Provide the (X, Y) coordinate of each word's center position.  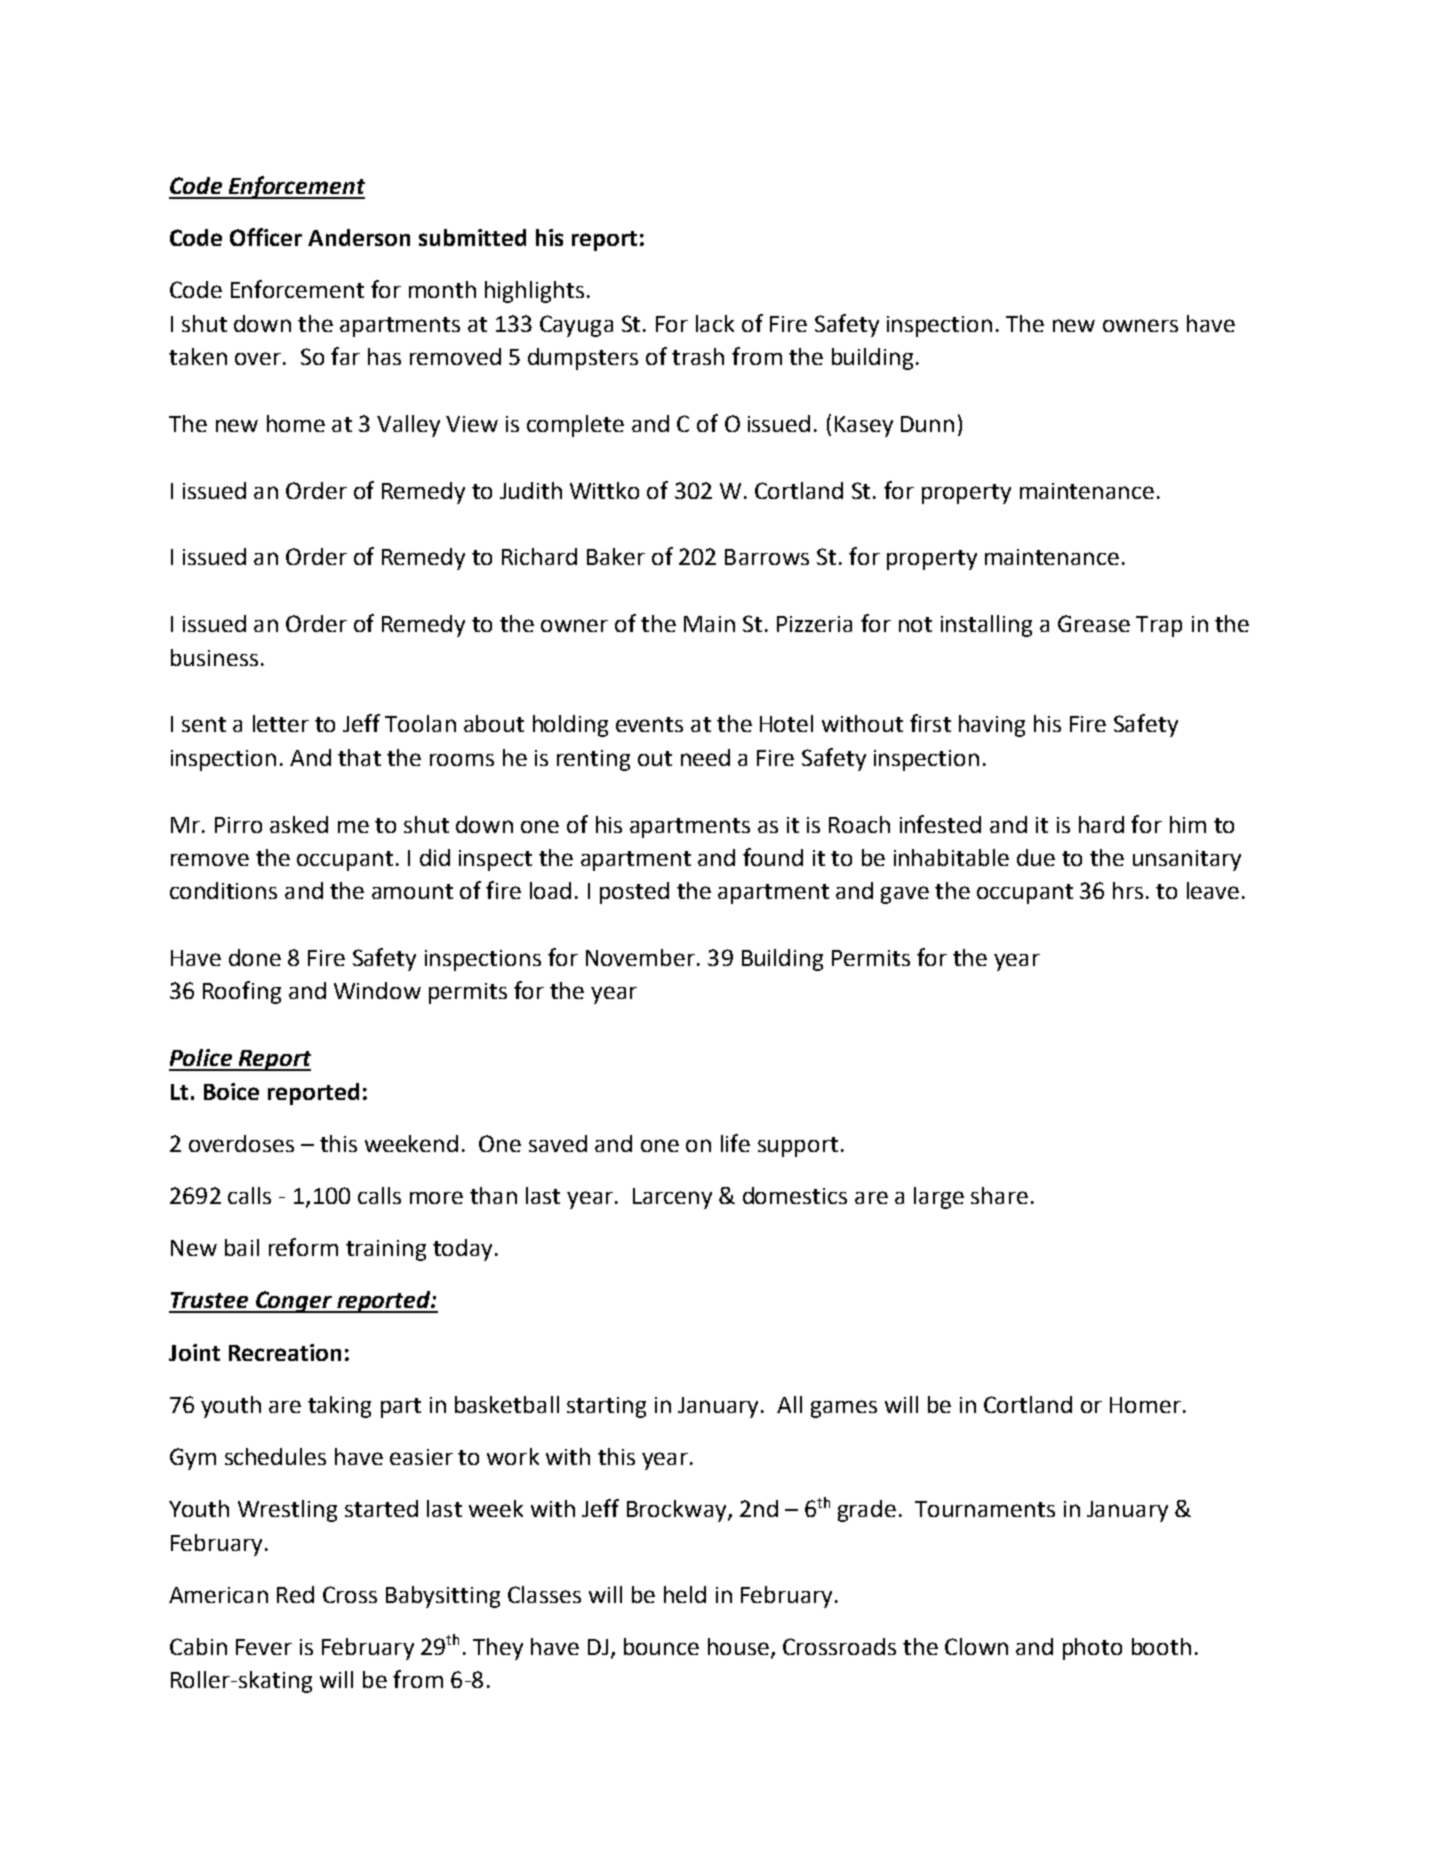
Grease (1094, 623)
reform (303, 1247)
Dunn (927, 424)
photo (1092, 1649)
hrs (1128, 890)
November (640, 957)
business (214, 657)
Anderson (359, 237)
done (255, 957)
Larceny (672, 1198)
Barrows (767, 557)
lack (715, 323)
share (999, 1195)
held (685, 1594)
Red (295, 1594)
